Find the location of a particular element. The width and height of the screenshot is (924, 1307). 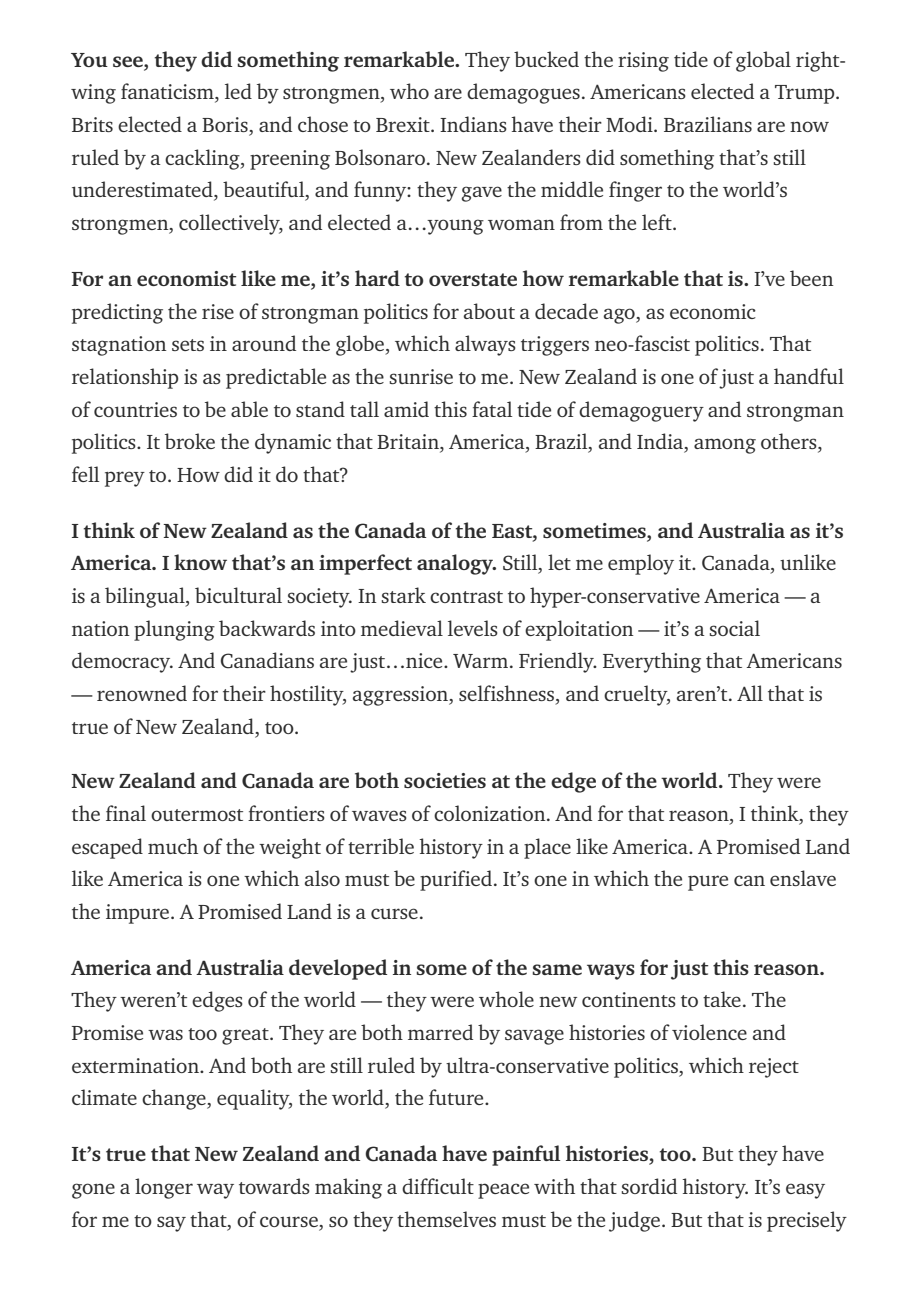

amid is located at coordinates (406, 409).
